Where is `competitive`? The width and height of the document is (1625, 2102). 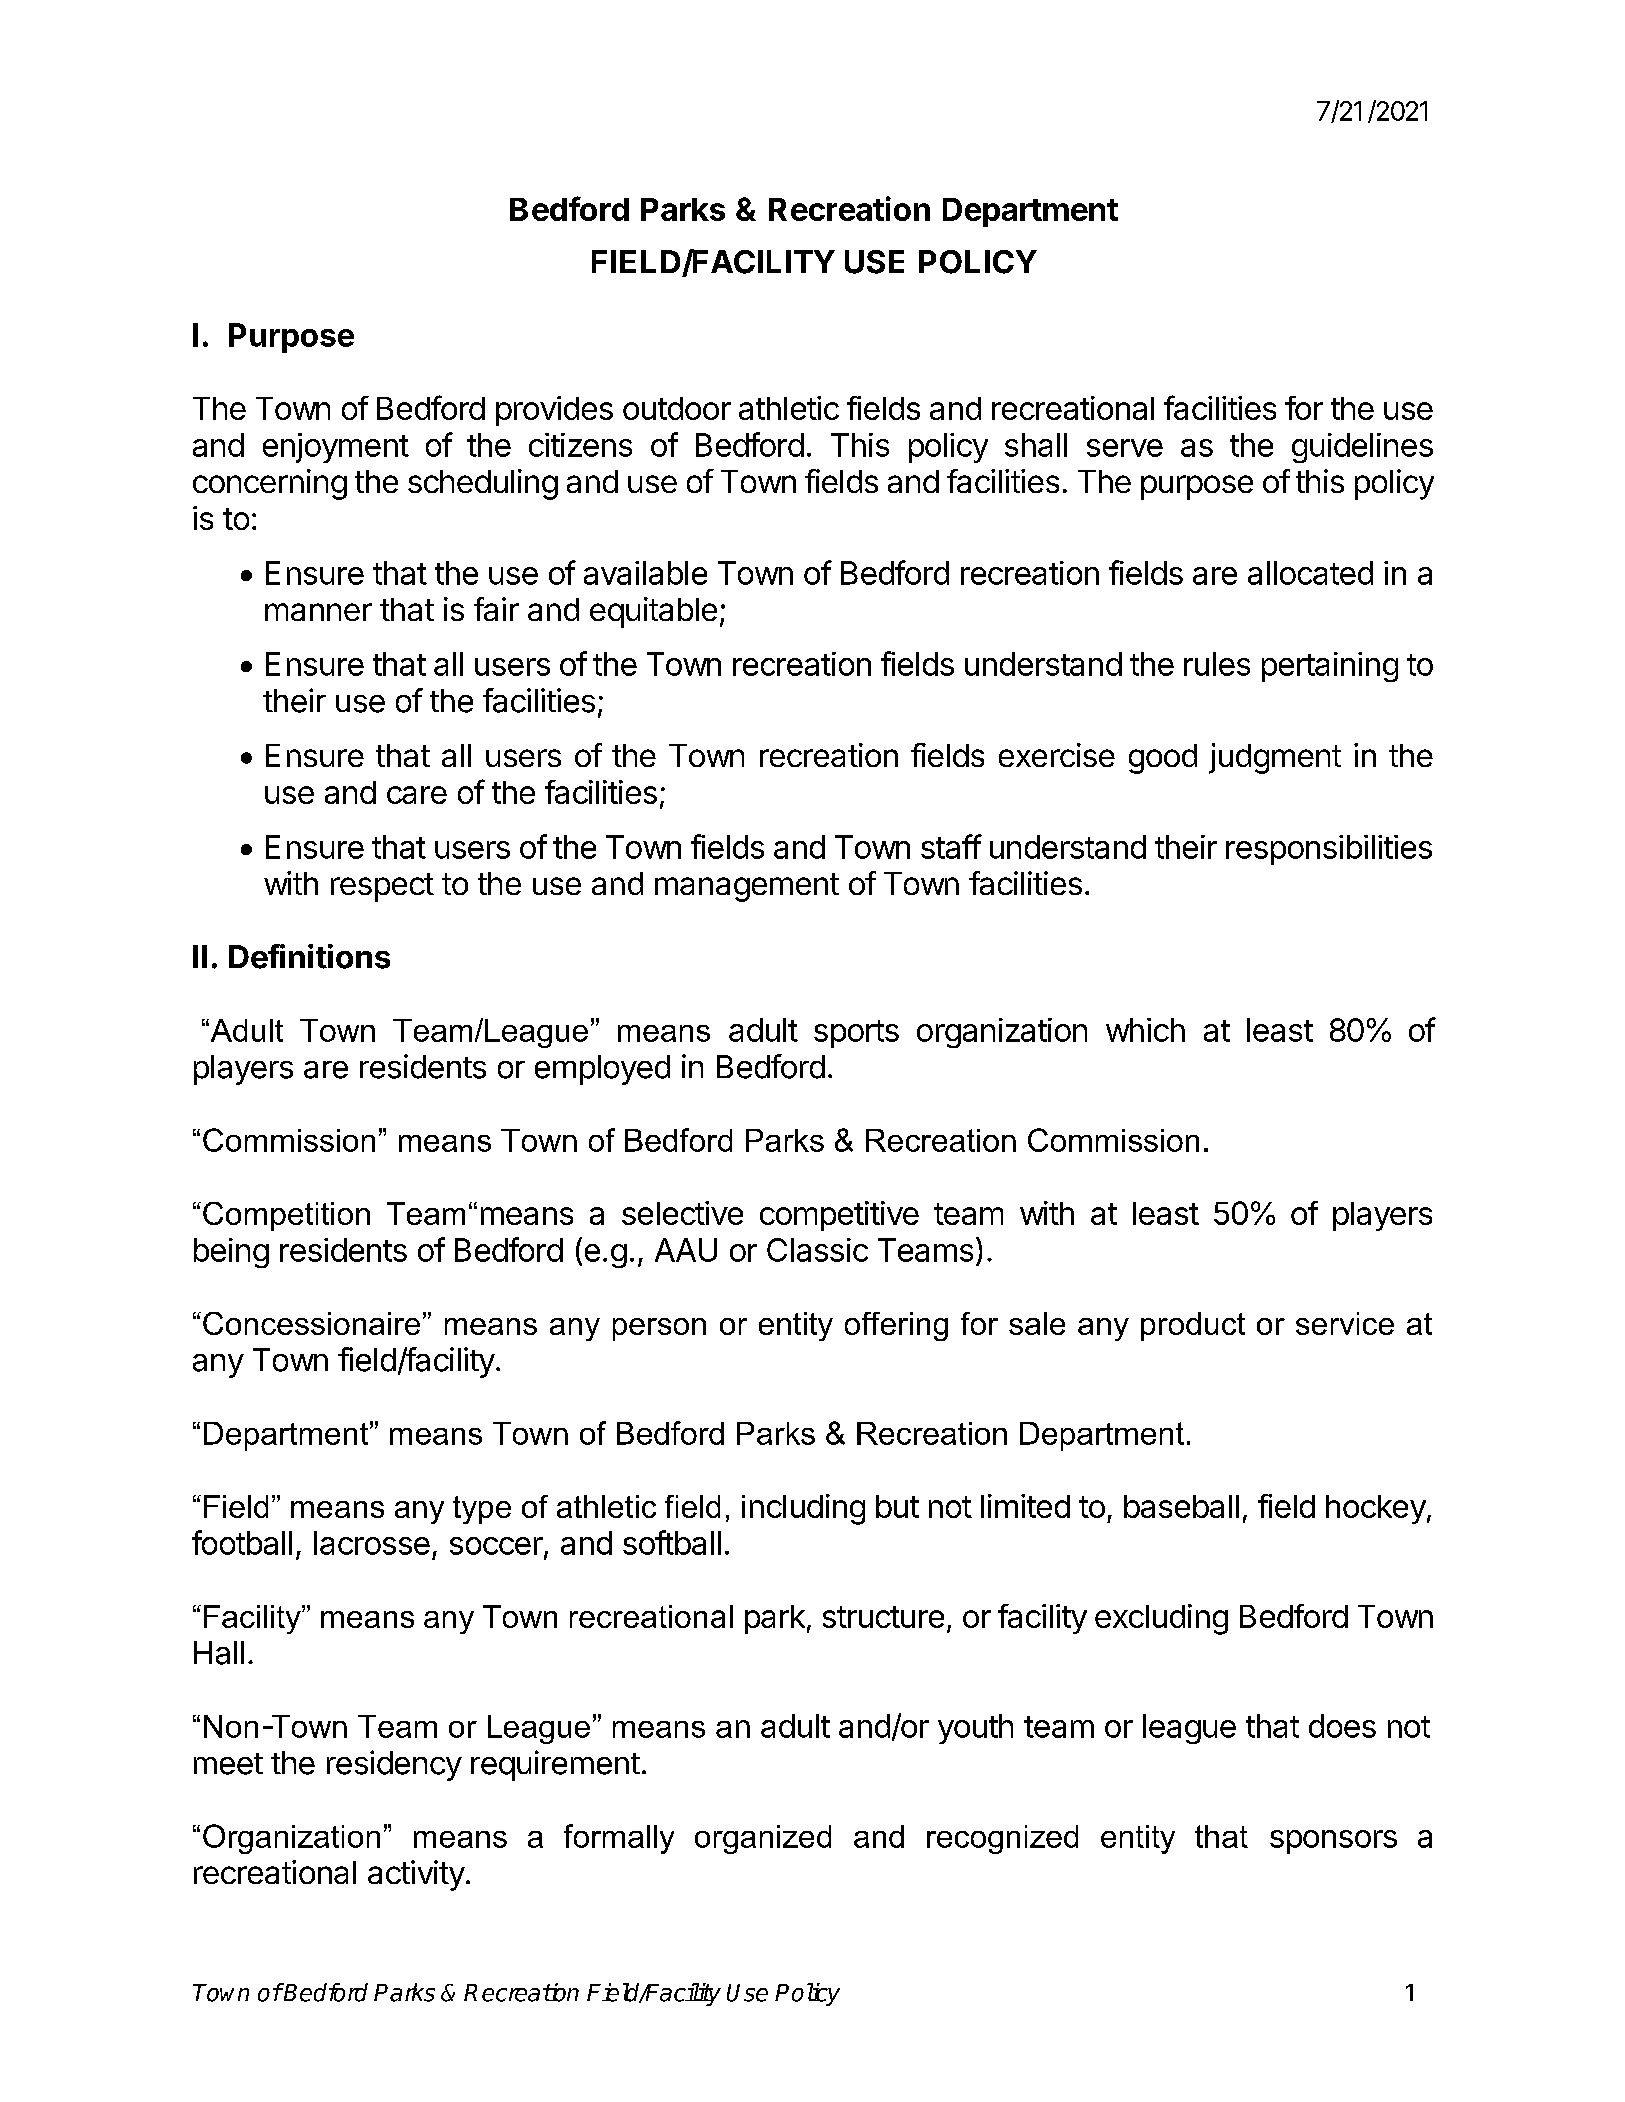
competitive is located at coordinates (839, 1216).
